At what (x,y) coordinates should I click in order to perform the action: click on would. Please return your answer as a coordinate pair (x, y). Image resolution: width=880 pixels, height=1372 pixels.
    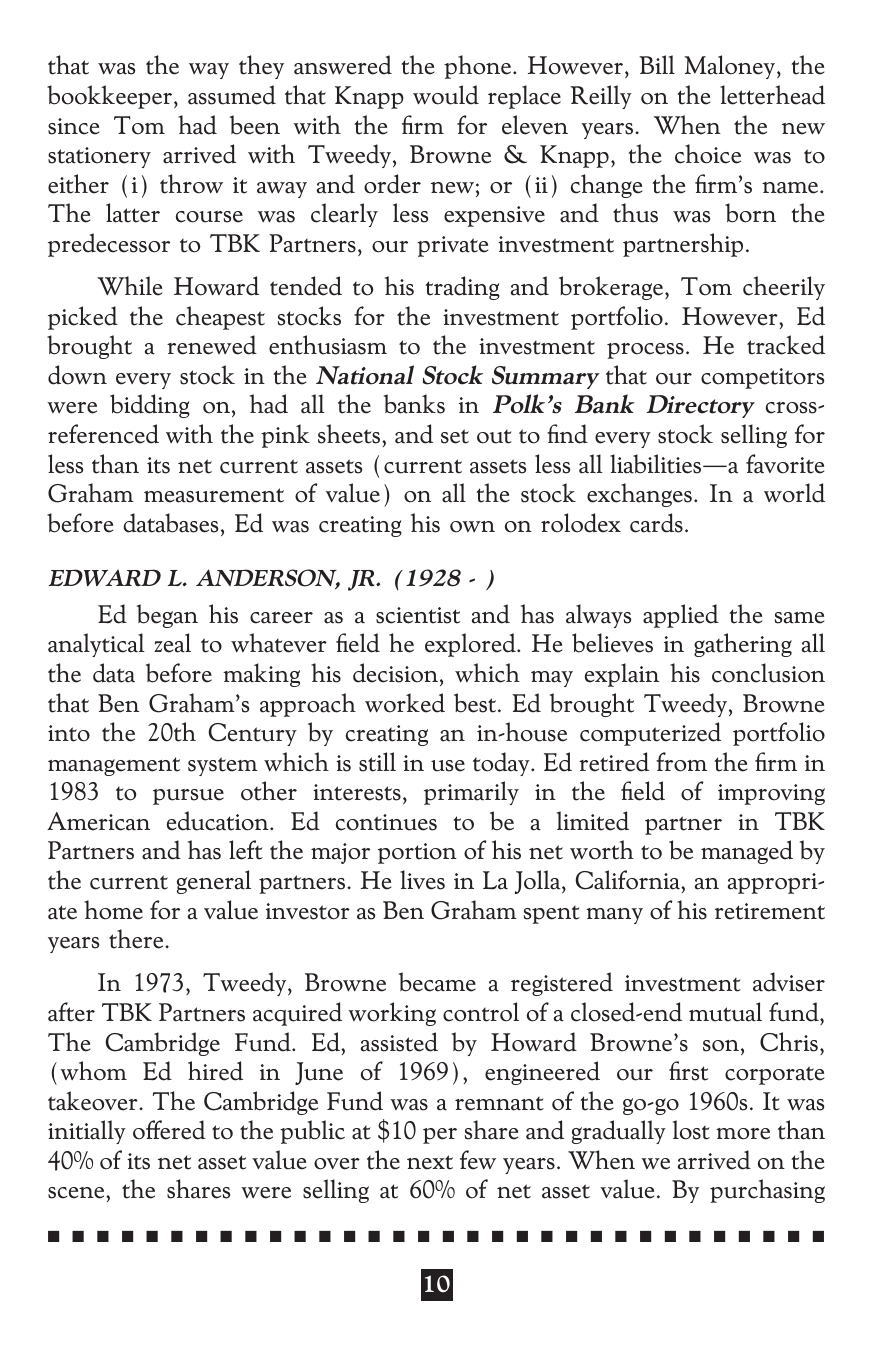
    Looking at the image, I should click on (446, 95).
